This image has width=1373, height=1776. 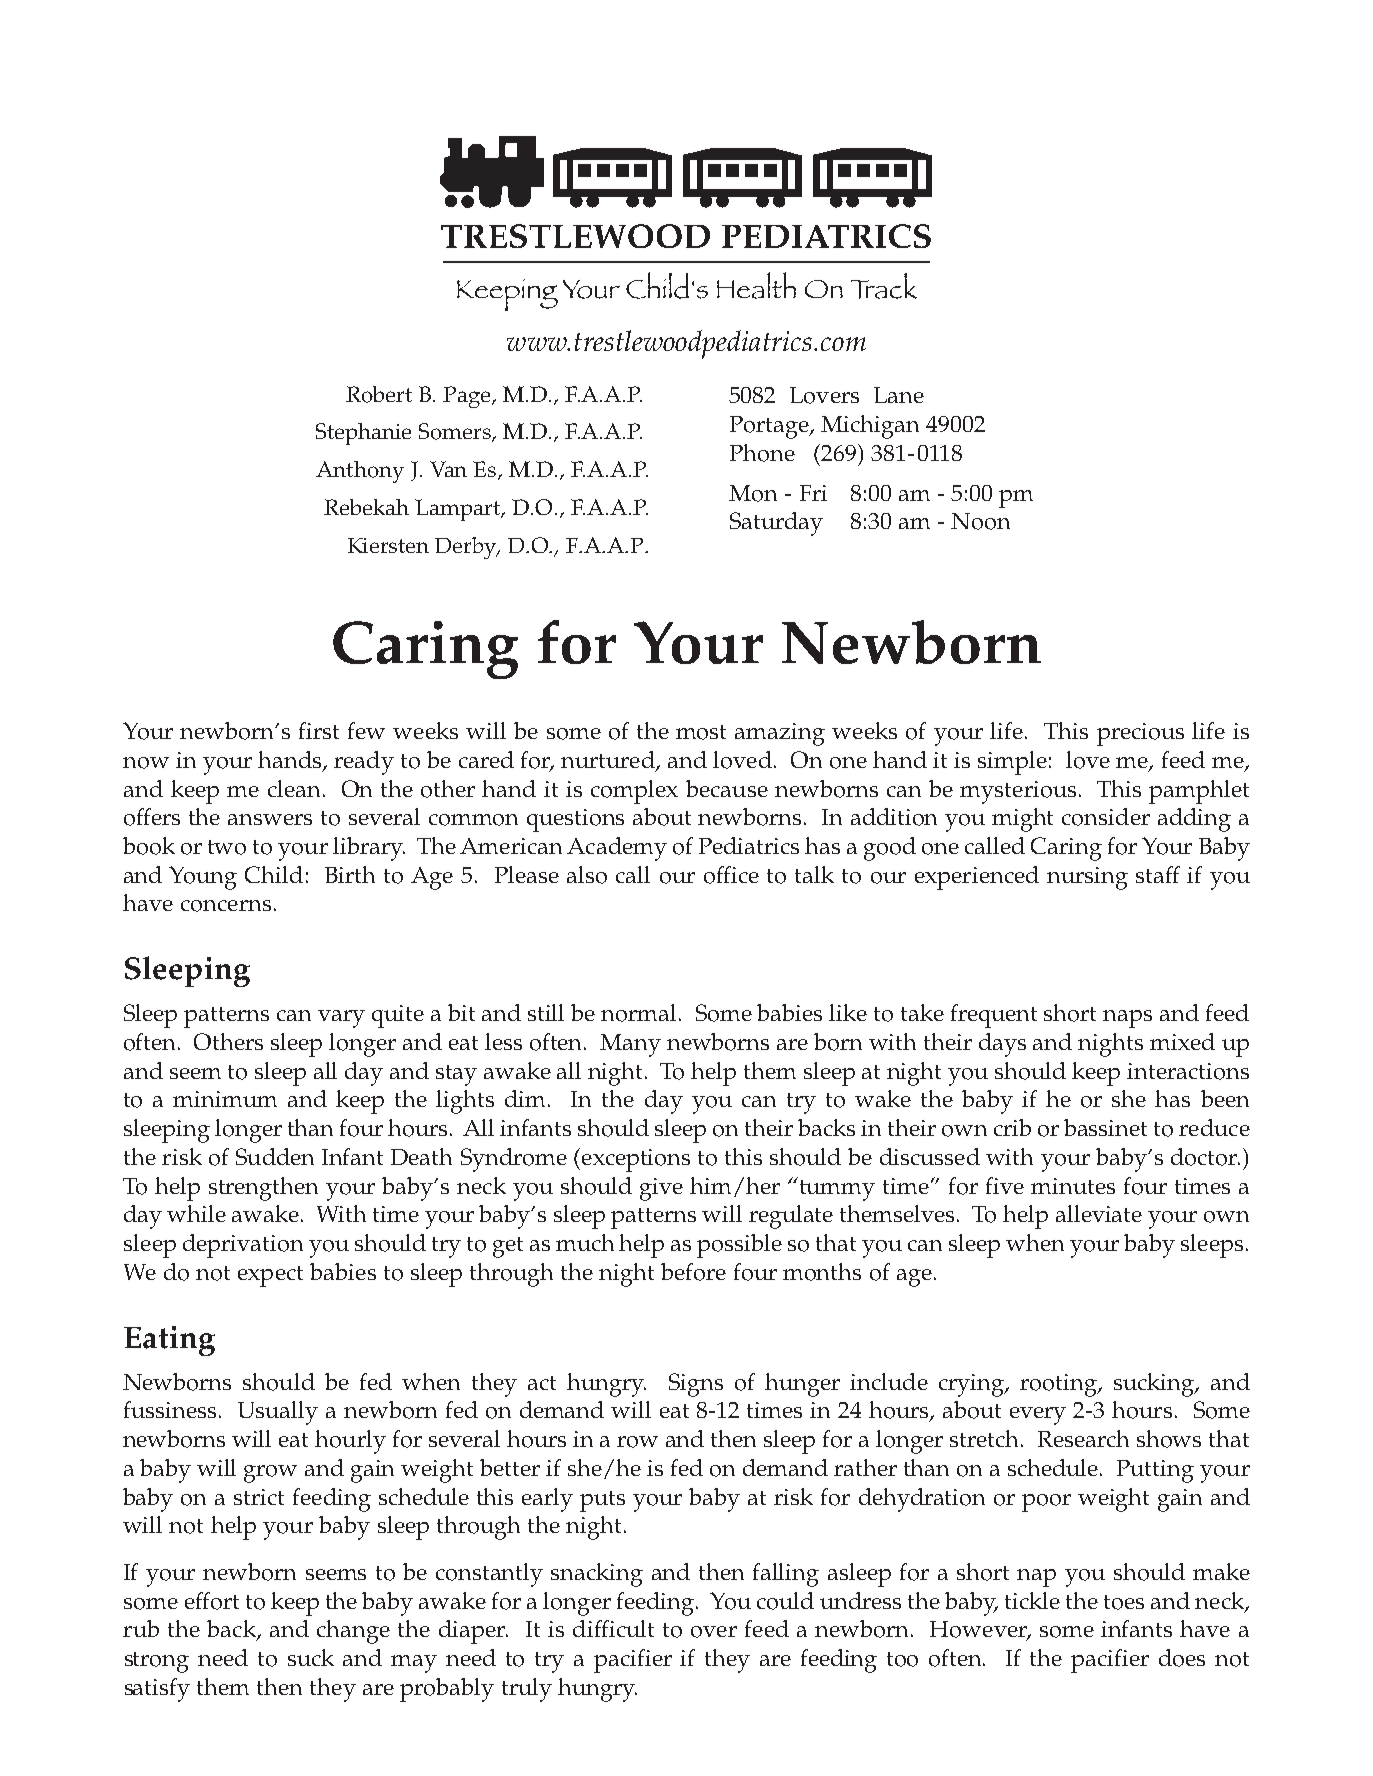 What do you see at coordinates (341, 1019) in the image?
I see `vary` at bounding box center [341, 1019].
